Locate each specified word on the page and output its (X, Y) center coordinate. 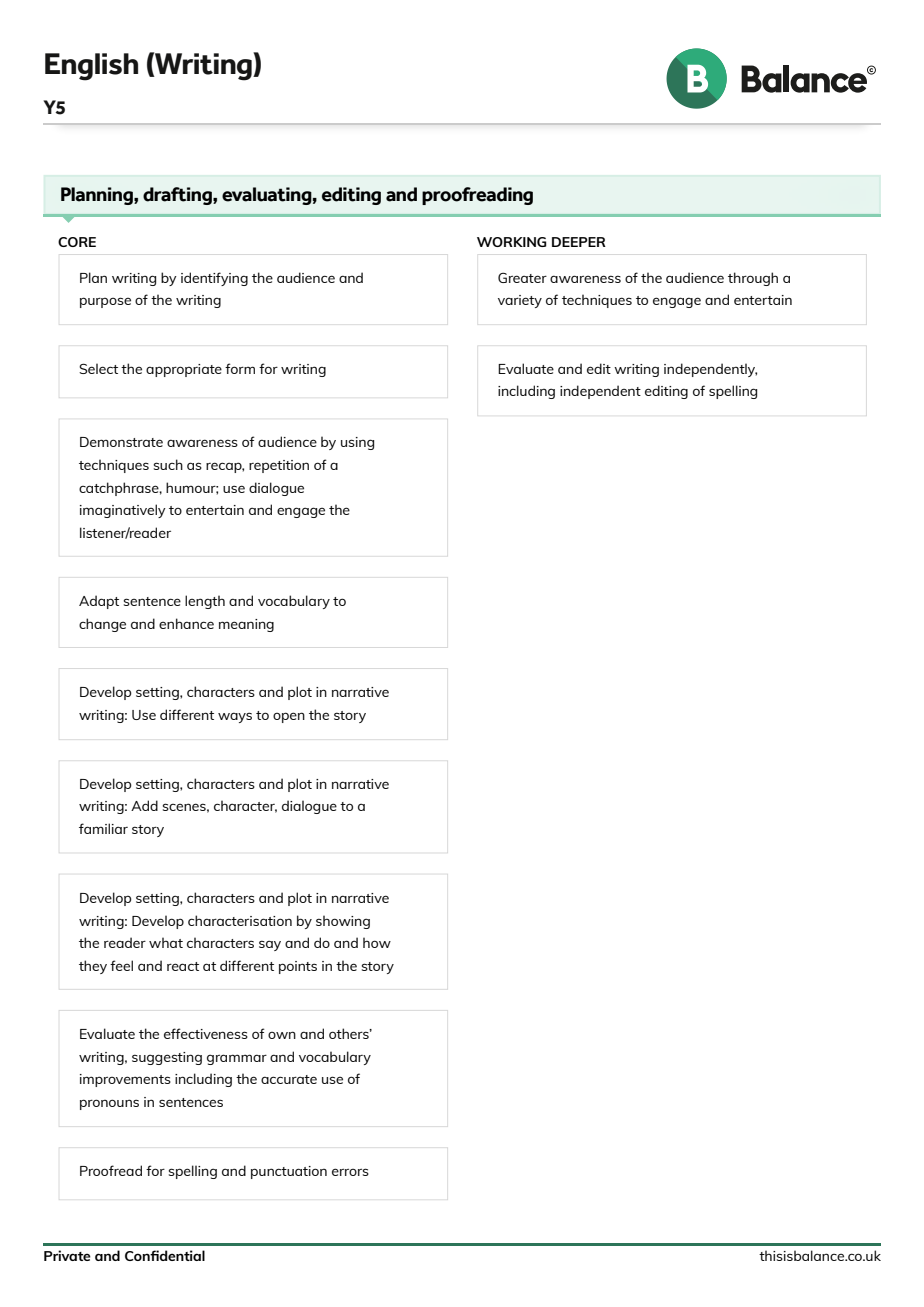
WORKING (512, 242)
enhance (186, 623)
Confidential (165, 1255)
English (91, 67)
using (357, 443)
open (289, 717)
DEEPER (579, 242)
